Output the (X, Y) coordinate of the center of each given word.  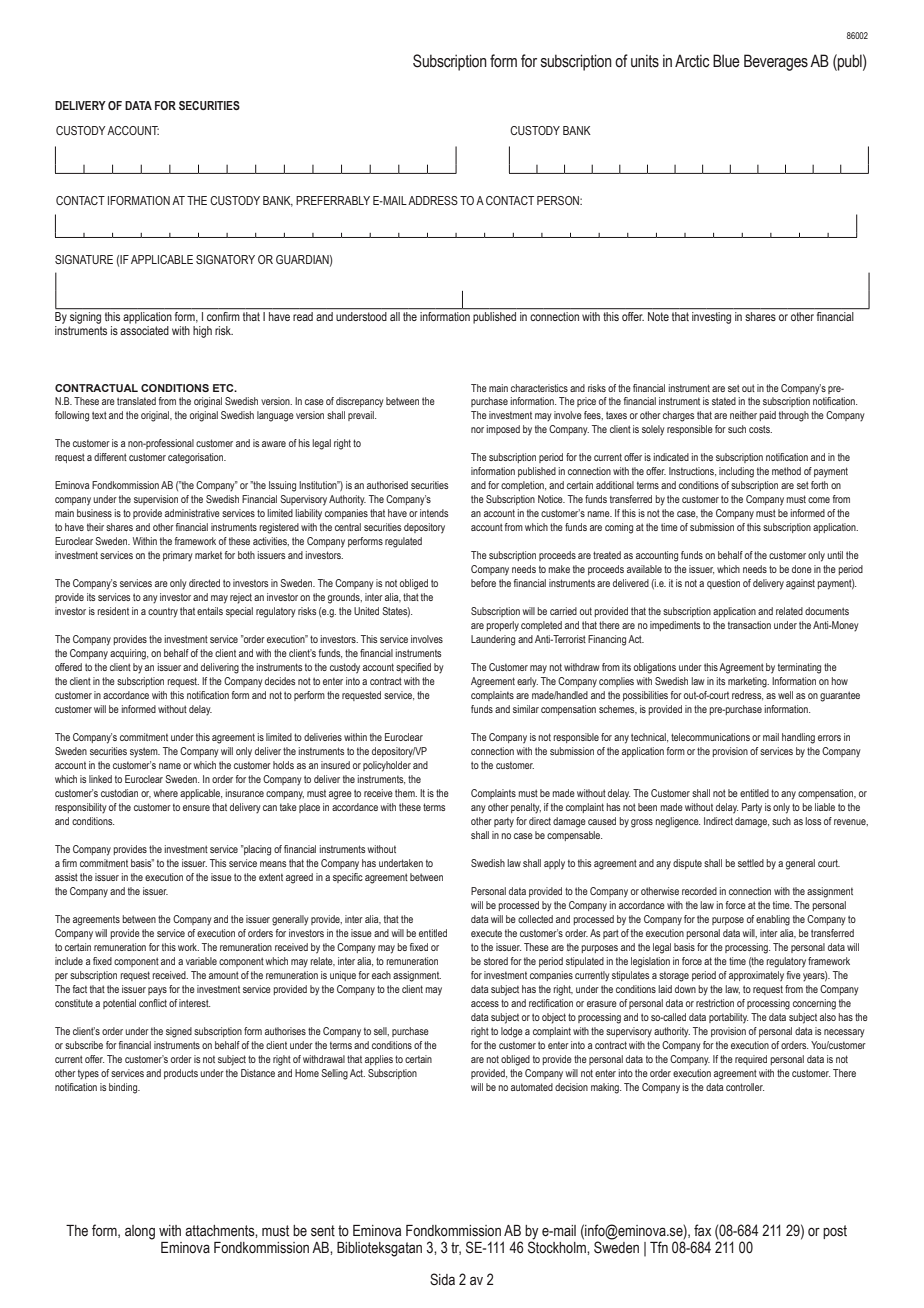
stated (724, 401)
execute (486, 933)
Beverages (776, 62)
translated (136, 401)
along (140, 1232)
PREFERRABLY (333, 200)
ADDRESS (433, 200)
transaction (749, 625)
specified (413, 668)
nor (477, 430)
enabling (773, 920)
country (163, 613)
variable (201, 961)
